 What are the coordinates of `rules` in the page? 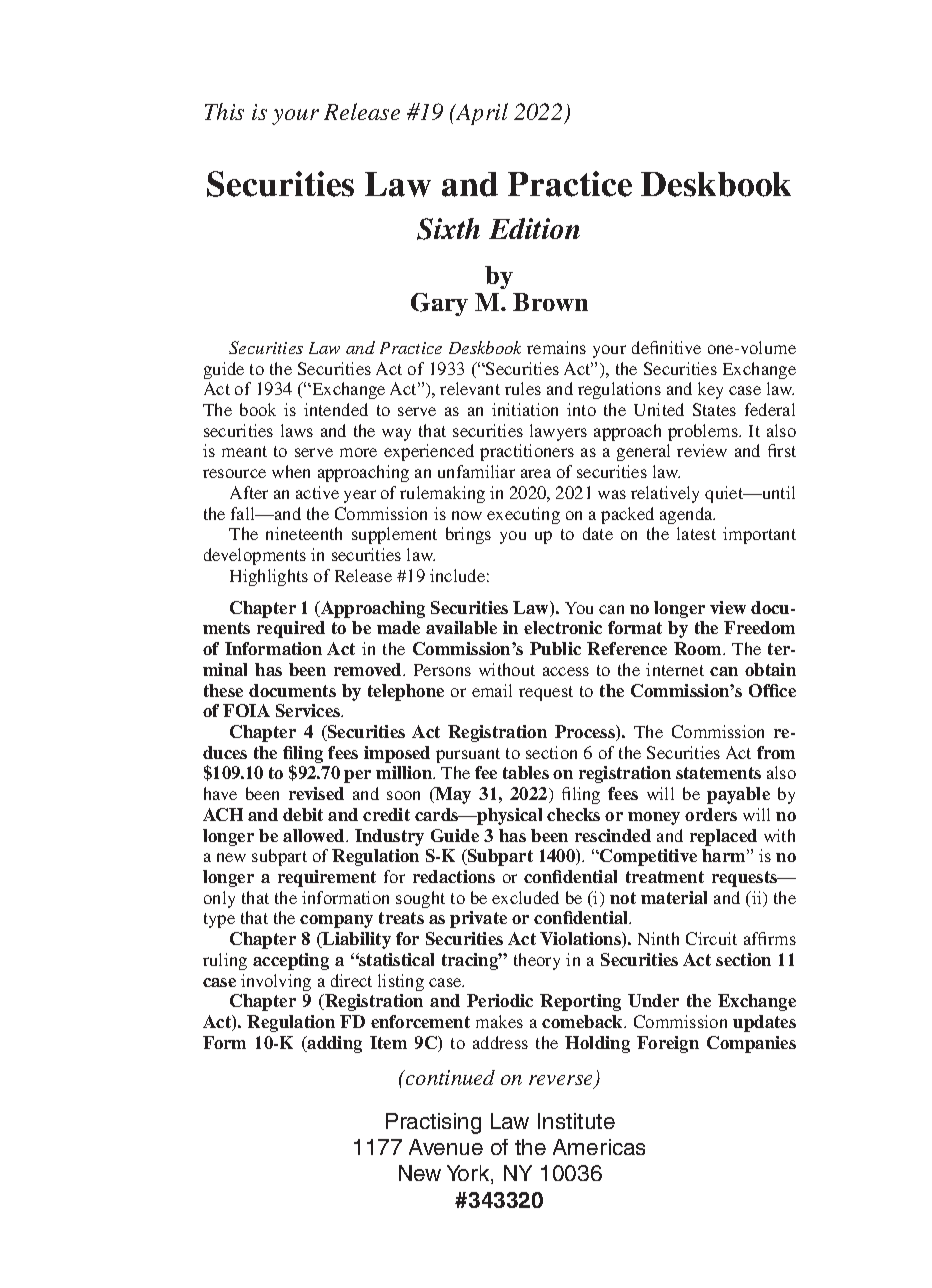 It's located at (523, 388).
